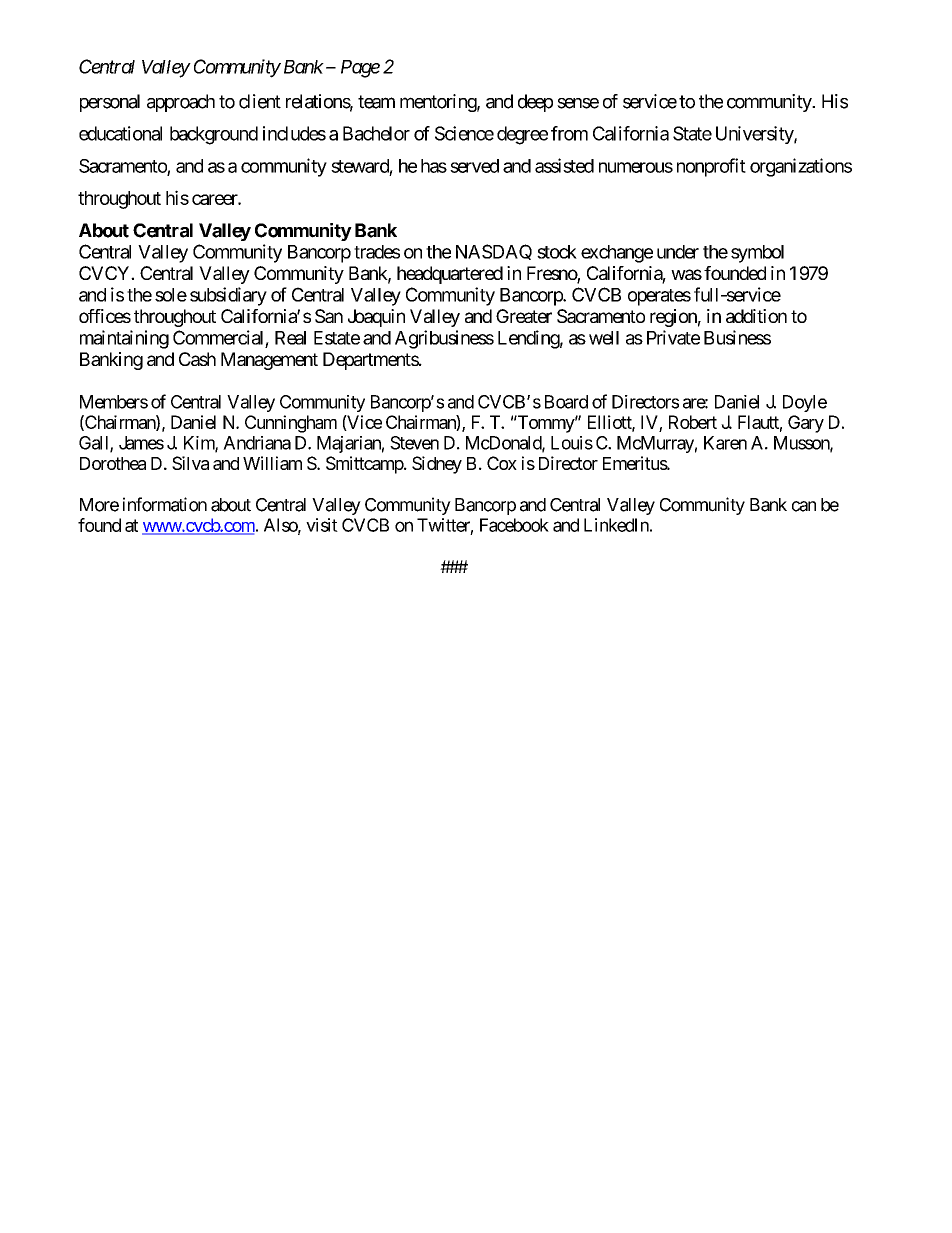 The image size is (952, 1233). I want to click on symbol, so click(757, 254).
